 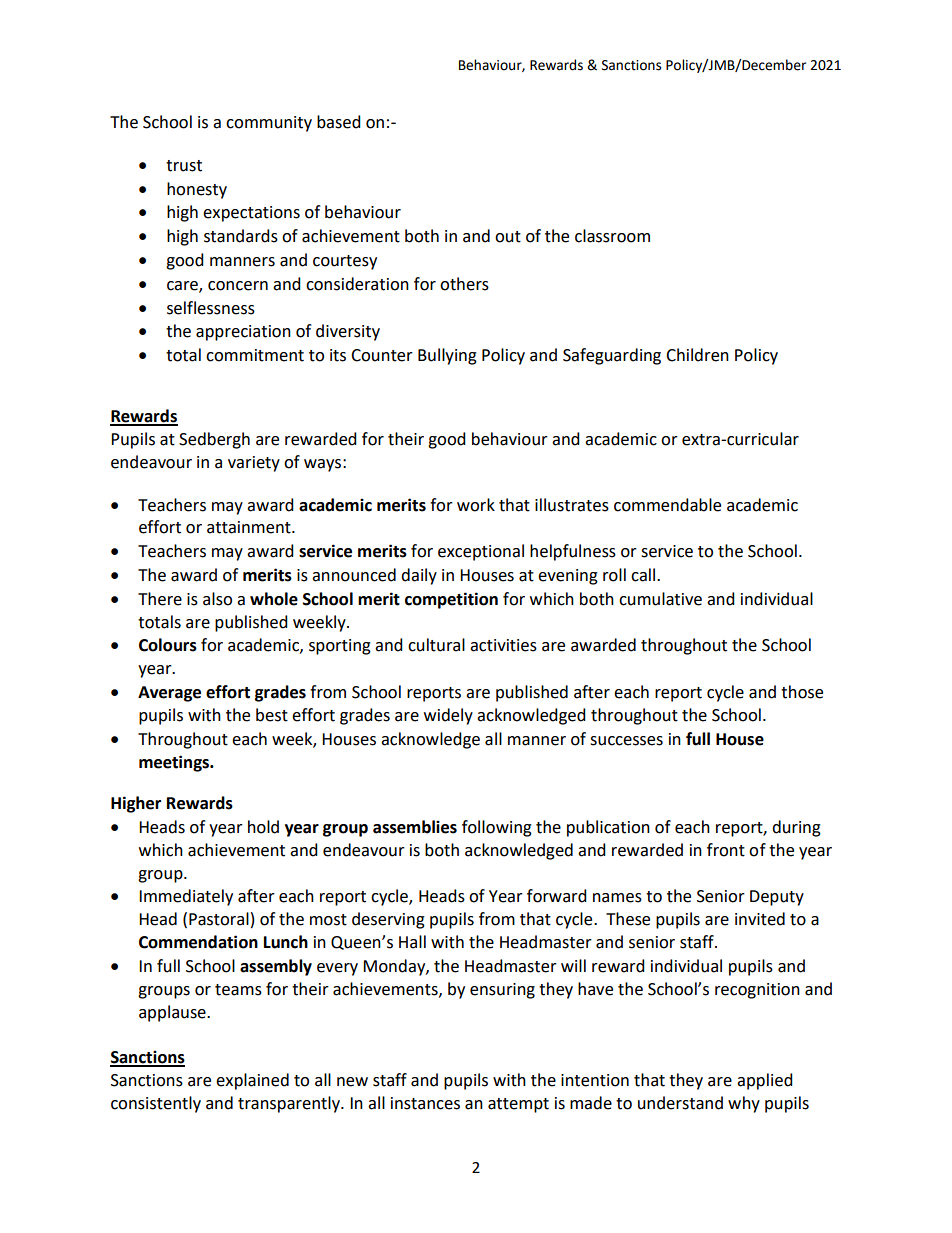 I want to click on hold, so click(x=263, y=827).
